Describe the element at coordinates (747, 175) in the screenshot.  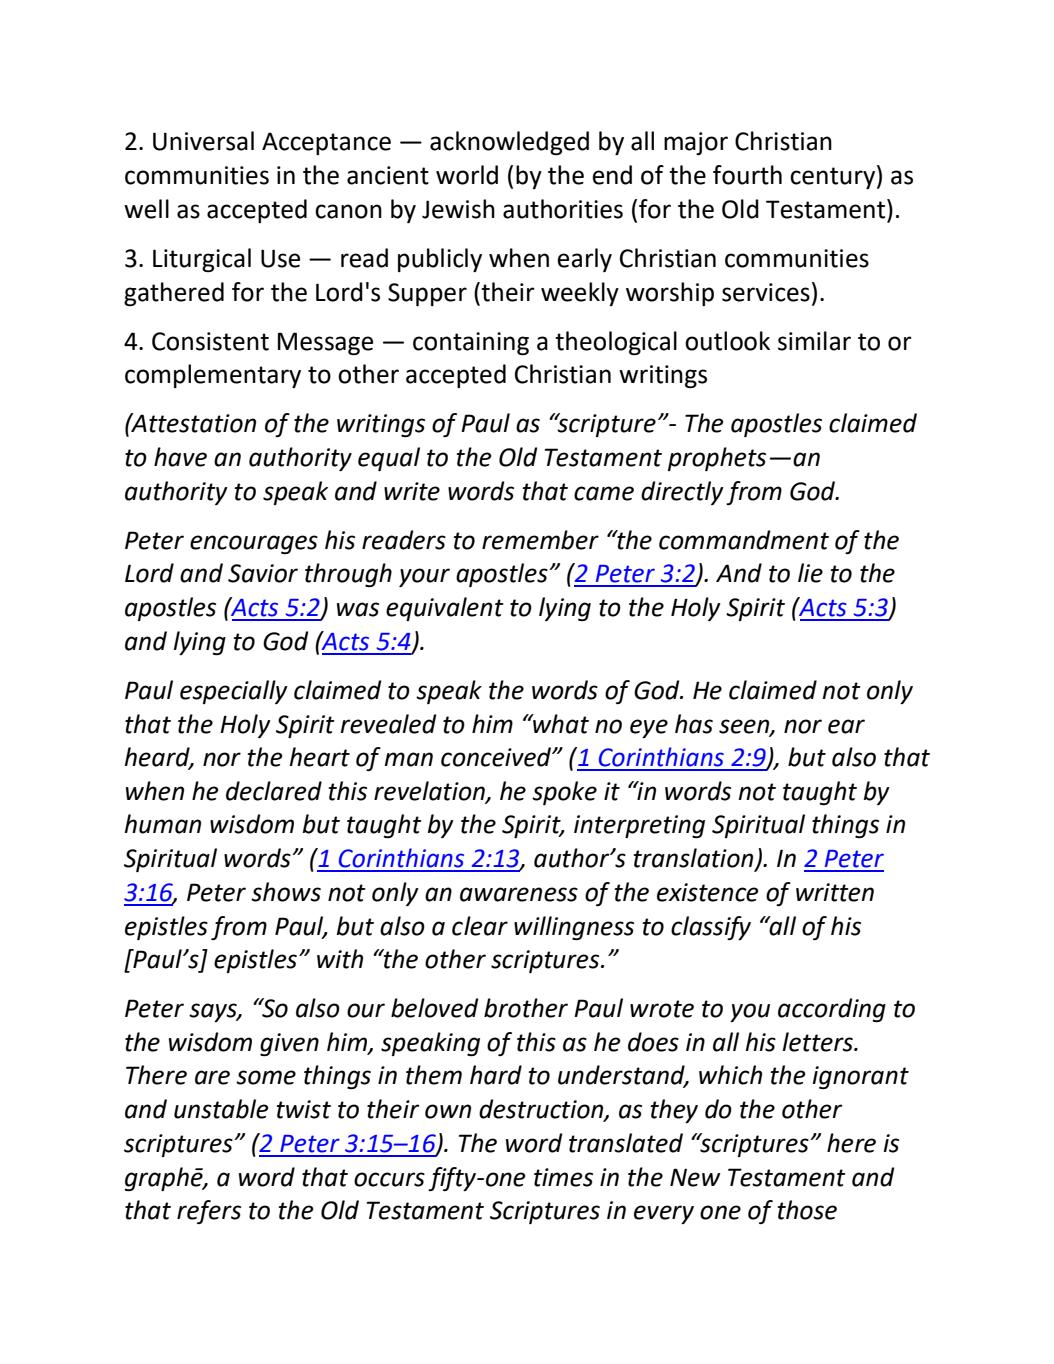
I see `fourth` at that location.
